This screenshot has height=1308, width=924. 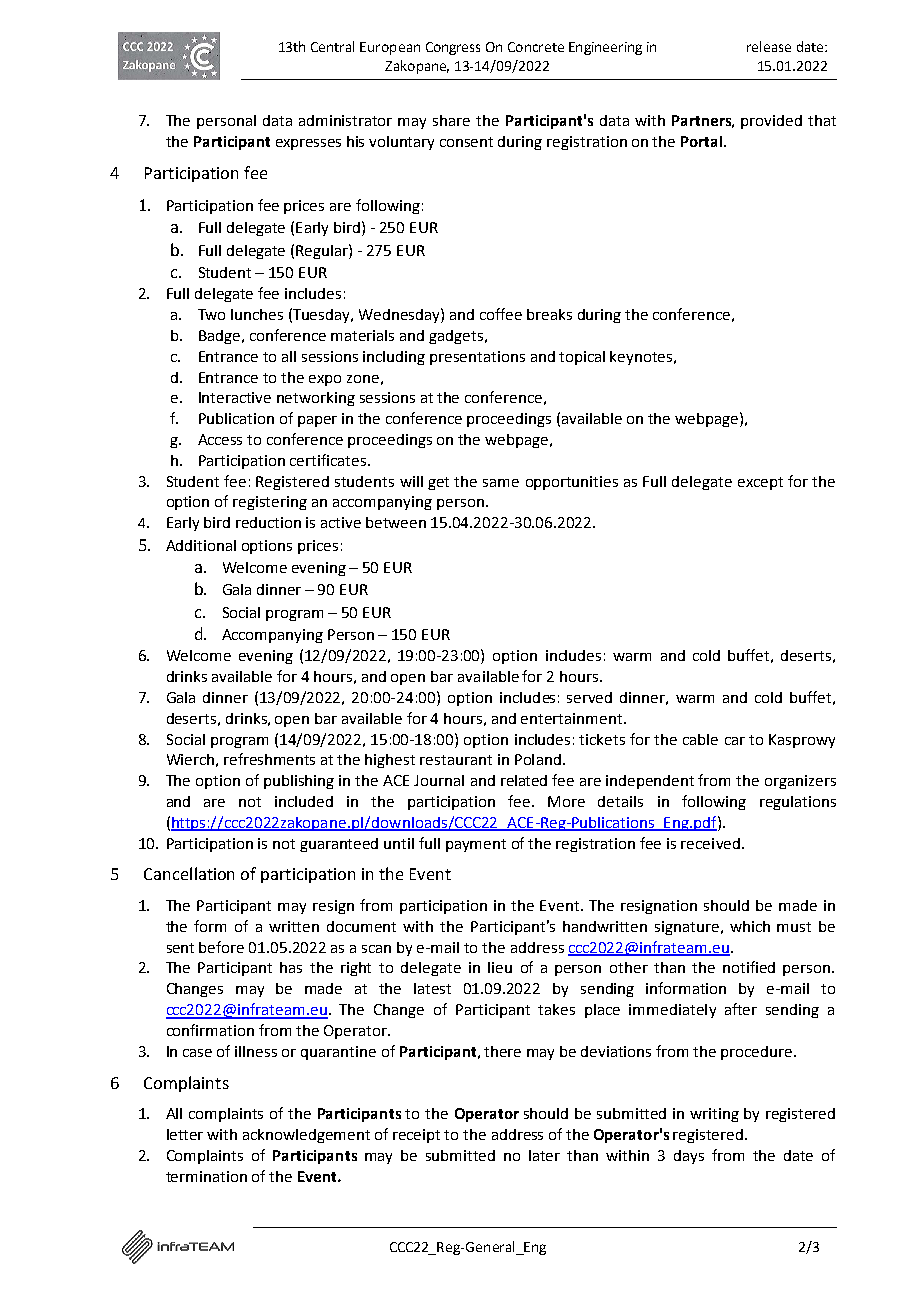 I want to click on payment, so click(x=476, y=845).
